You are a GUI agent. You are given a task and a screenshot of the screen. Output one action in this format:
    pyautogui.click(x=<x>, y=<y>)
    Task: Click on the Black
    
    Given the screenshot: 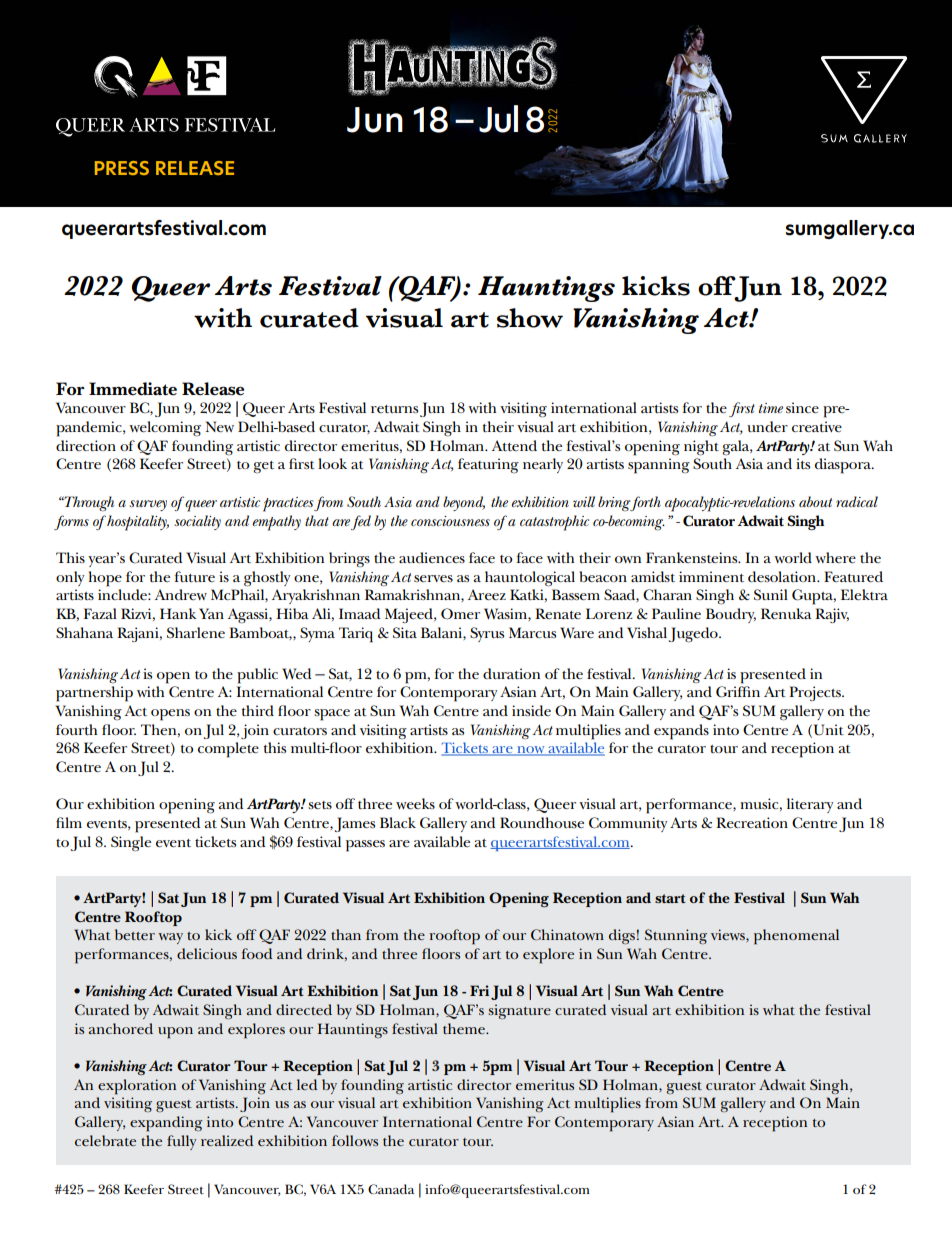 What is the action you would take?
    pyautogui.click(x=398, y=822)
